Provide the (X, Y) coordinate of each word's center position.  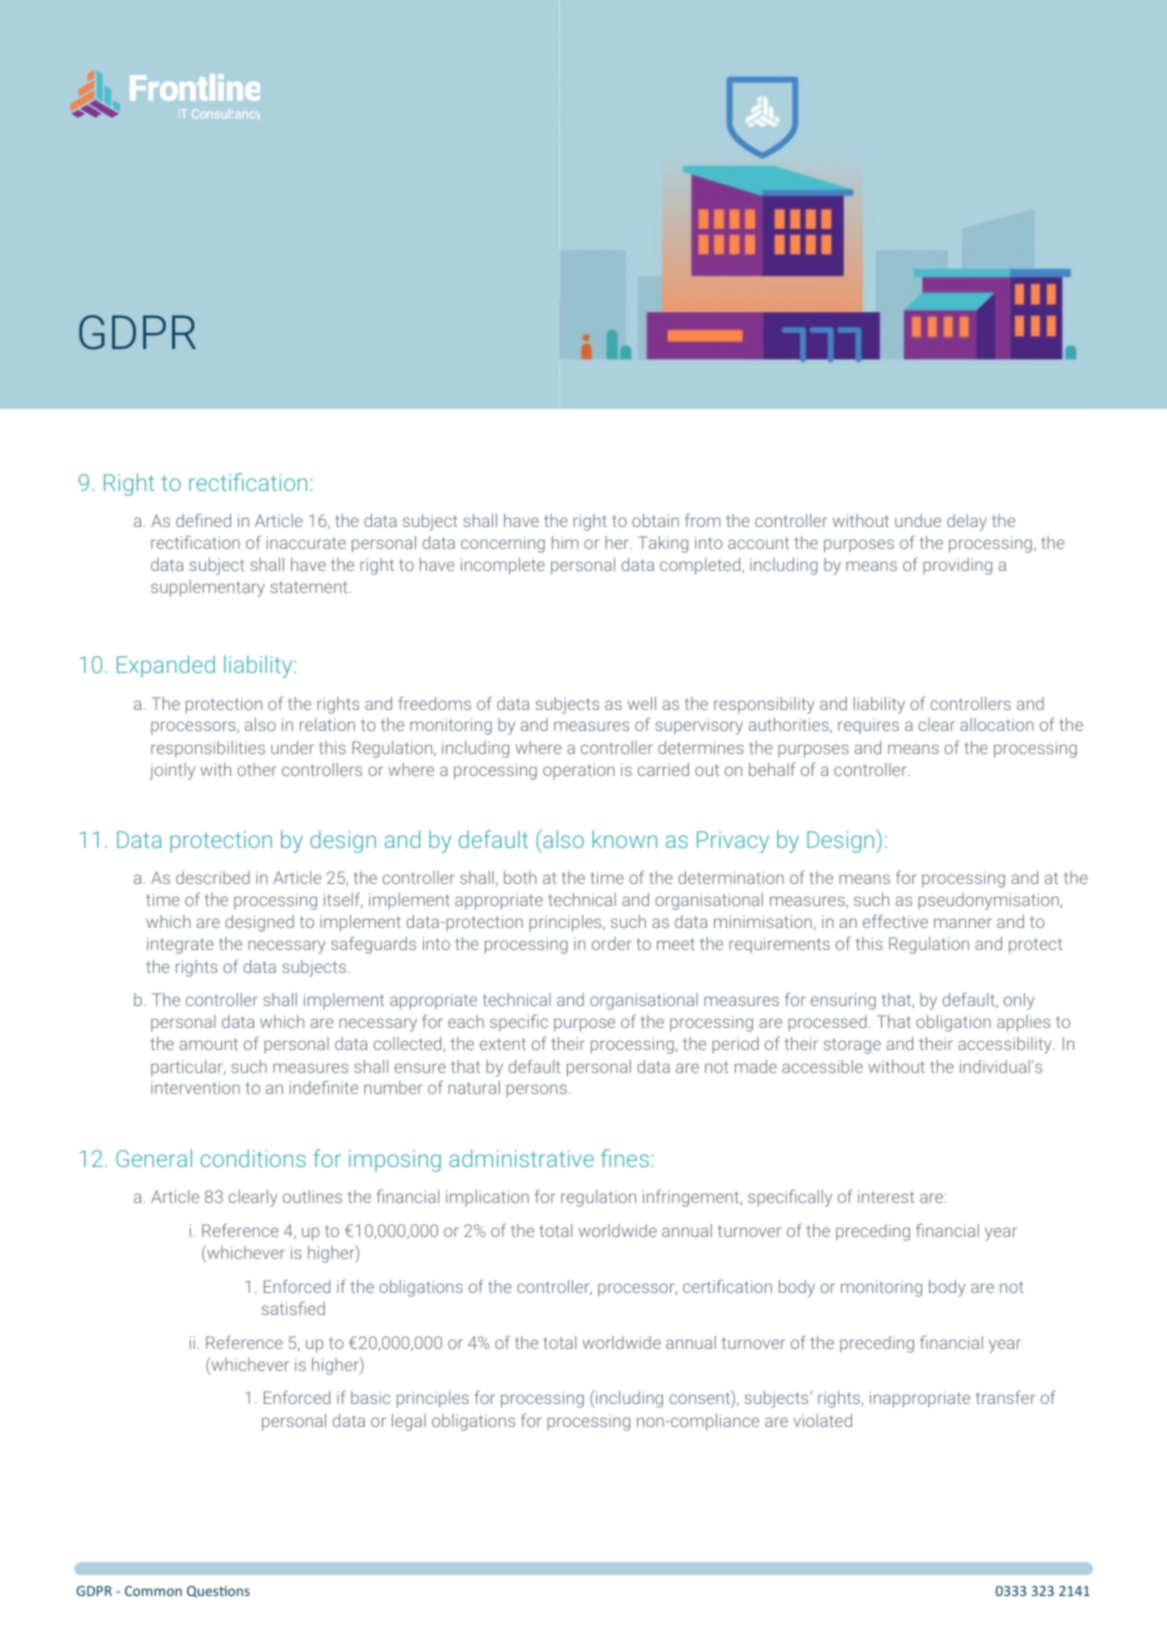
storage (852, 1046)
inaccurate (306, 542)
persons (536, 1091)
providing (957, 566)
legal (409, 1422)
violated (822, 1420)
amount (208, 1044)
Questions (218, 1592)
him (565, 542)
